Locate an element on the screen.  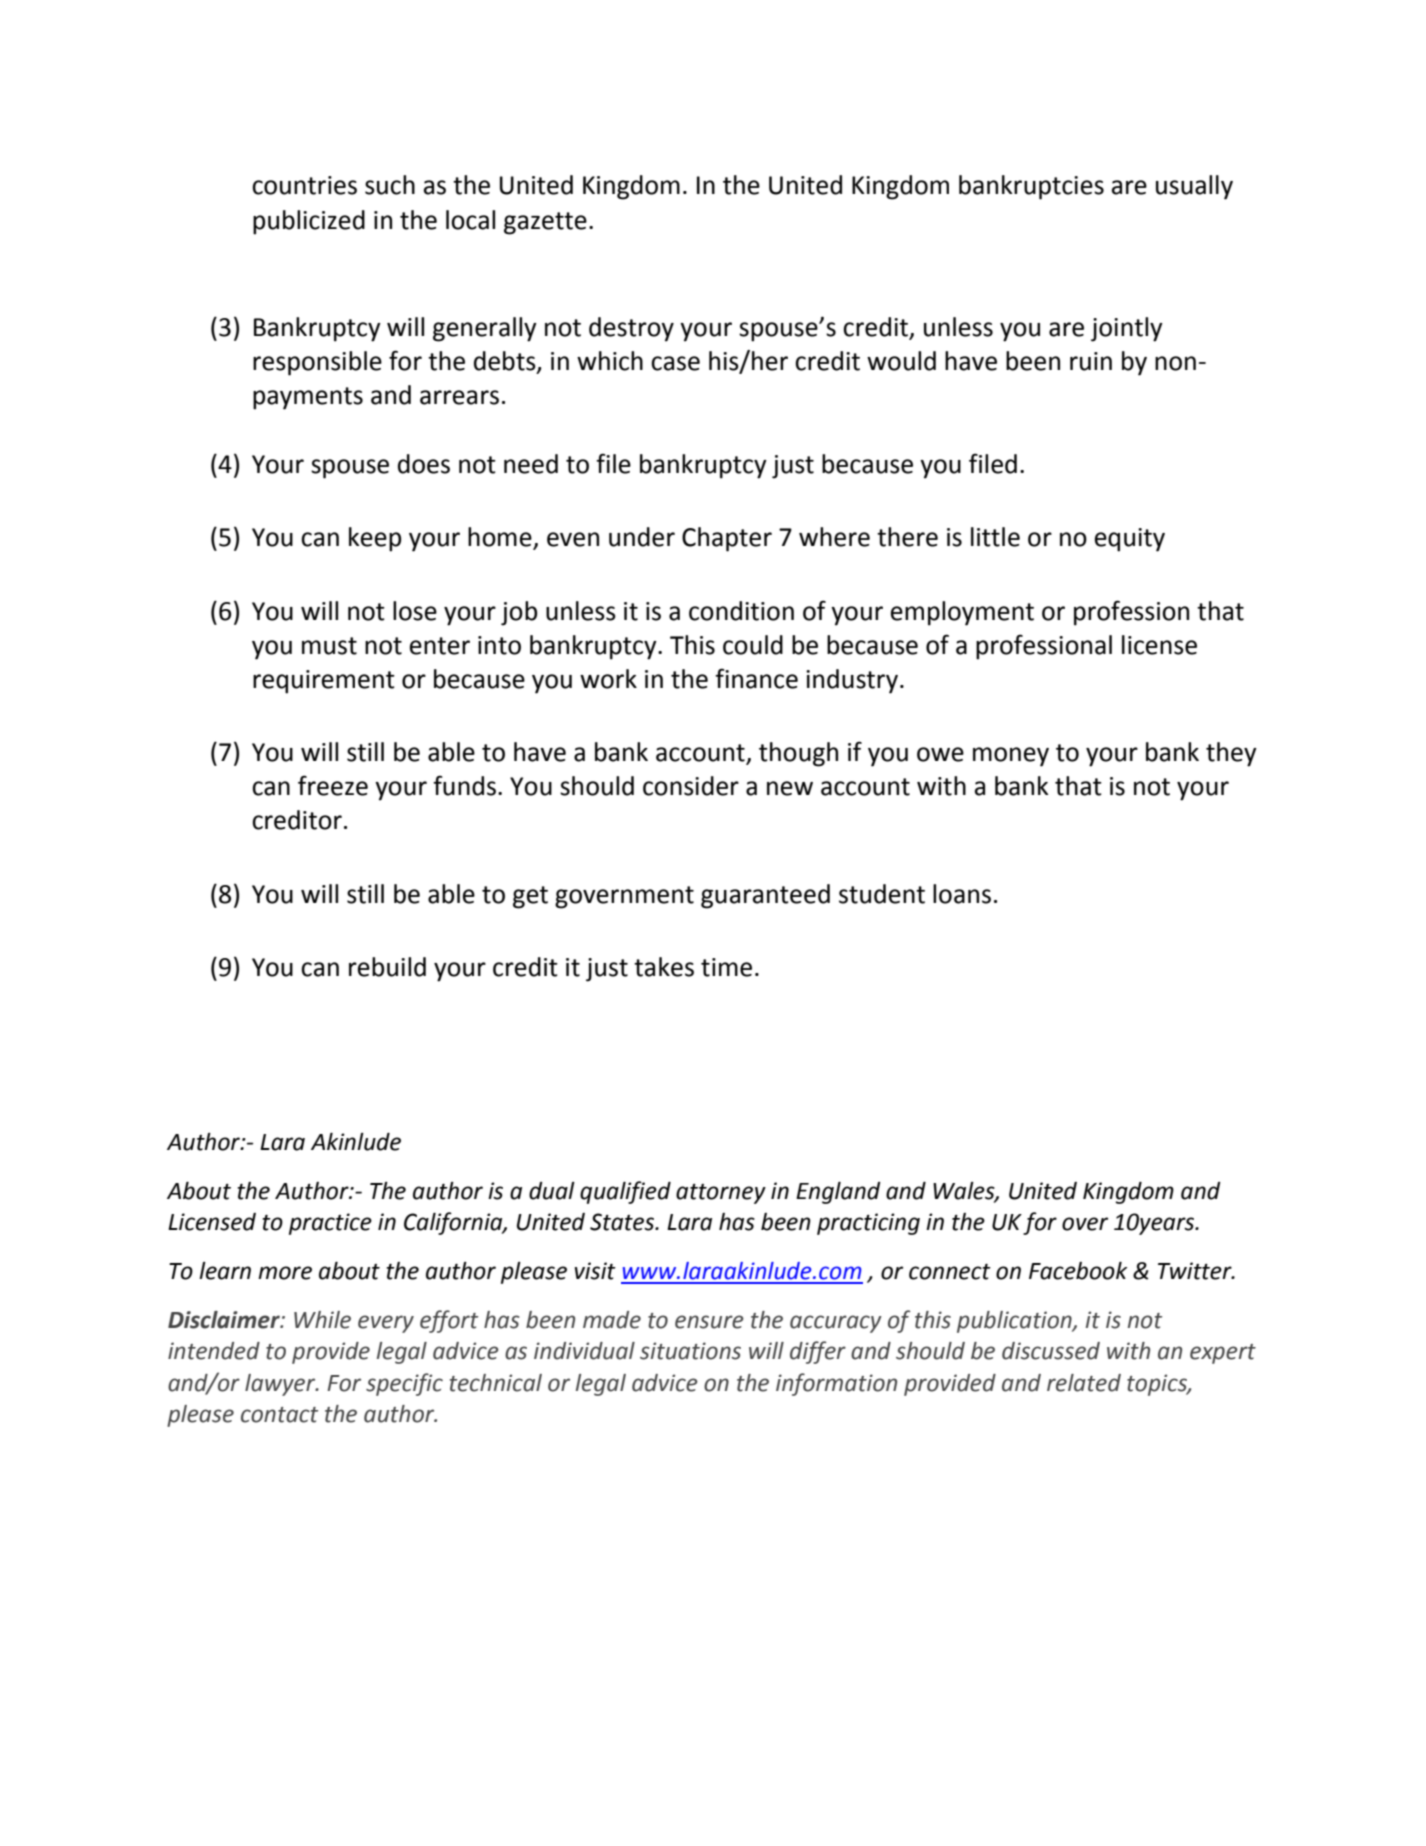
publicized is located at coordinates (309, 222).
